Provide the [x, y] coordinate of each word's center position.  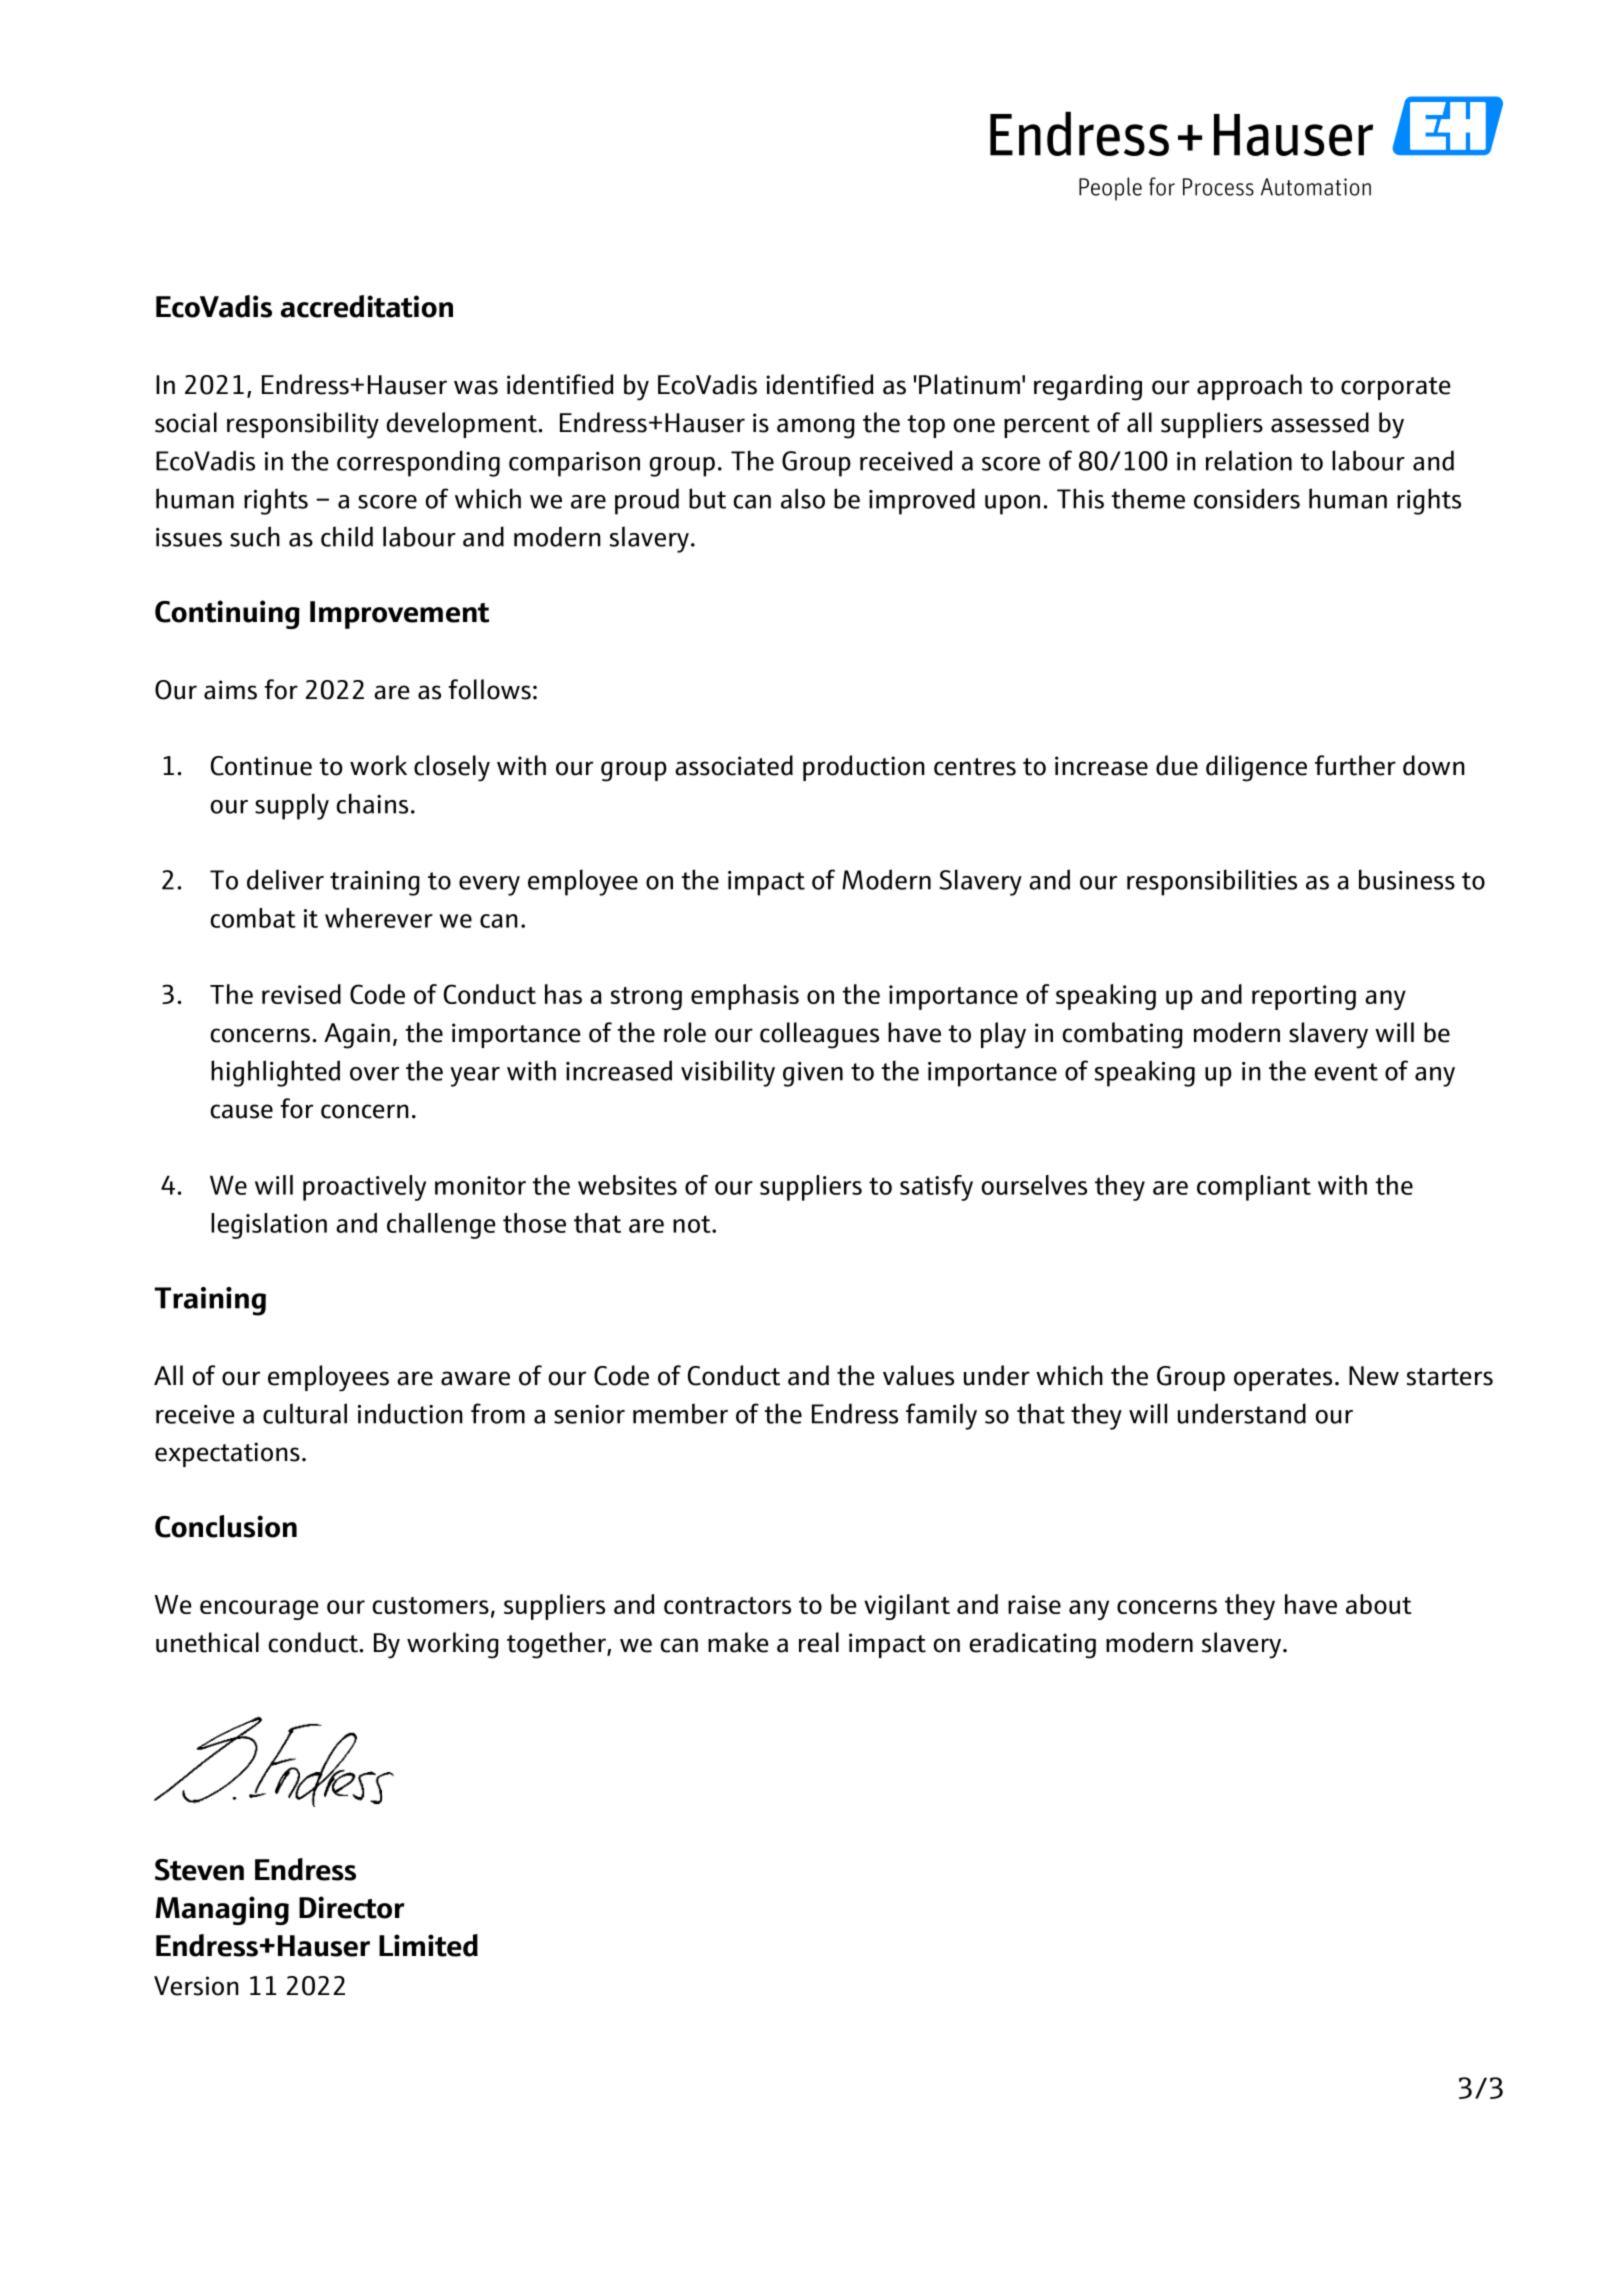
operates [1283, 1379]
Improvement [399, 615]
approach [1249, 387]
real [819, 1642]
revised [301, 994]
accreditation [367, 306]
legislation [269, 1226]
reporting [1304, 997]
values [918, 1375]
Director [351, 1907]
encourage [259, 1610]
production [864, 768]
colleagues [819, 1035]
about [1379, 1604]
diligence [1256, 768]
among [816, 428]
